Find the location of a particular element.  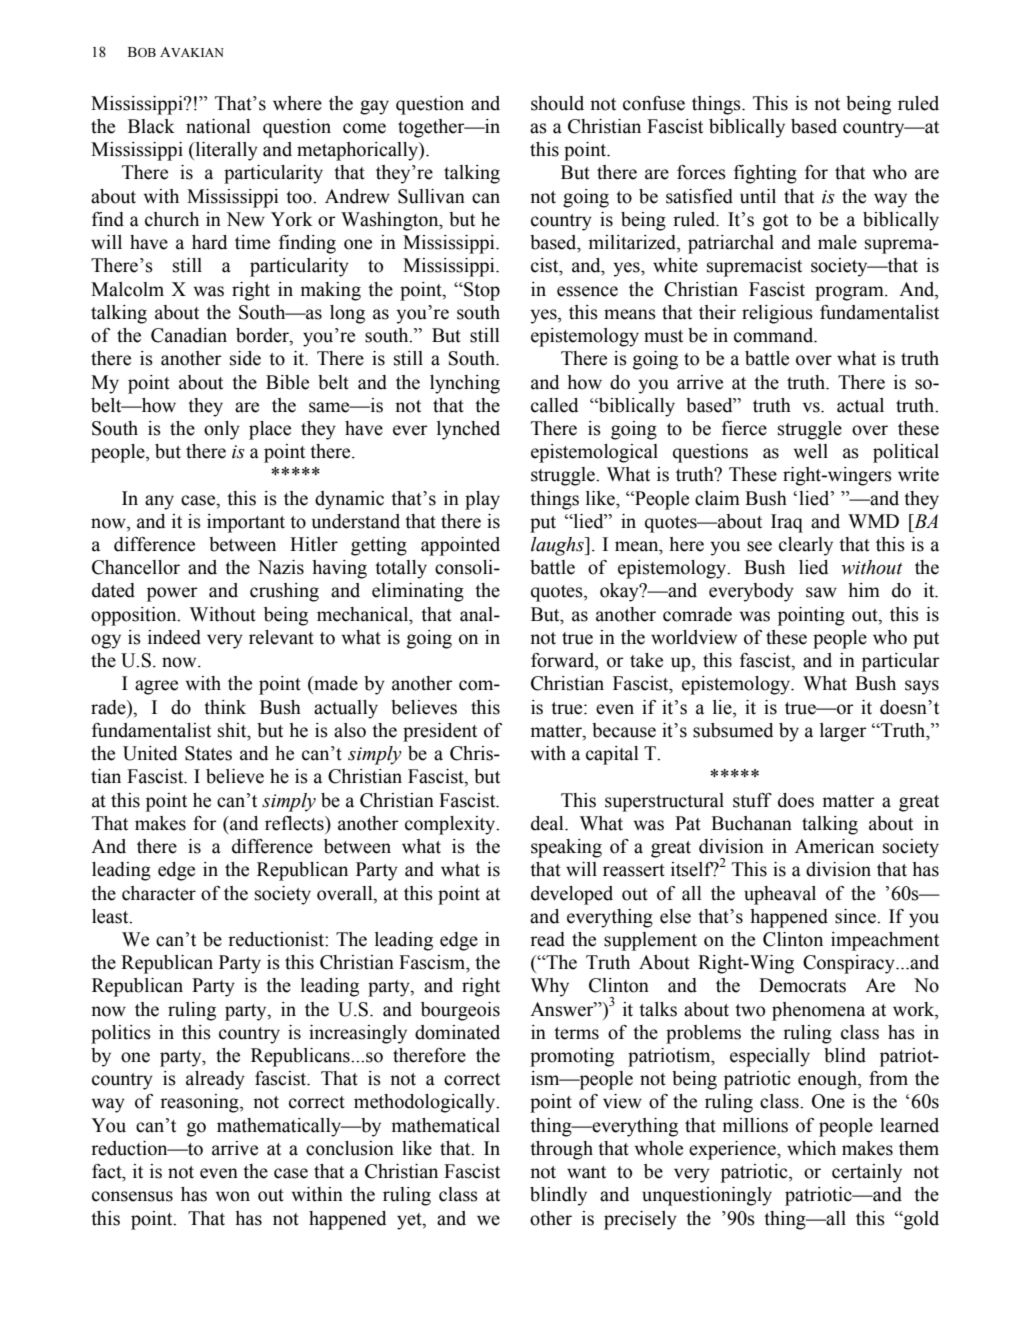

indeed is located at coordinates (174, 637).
